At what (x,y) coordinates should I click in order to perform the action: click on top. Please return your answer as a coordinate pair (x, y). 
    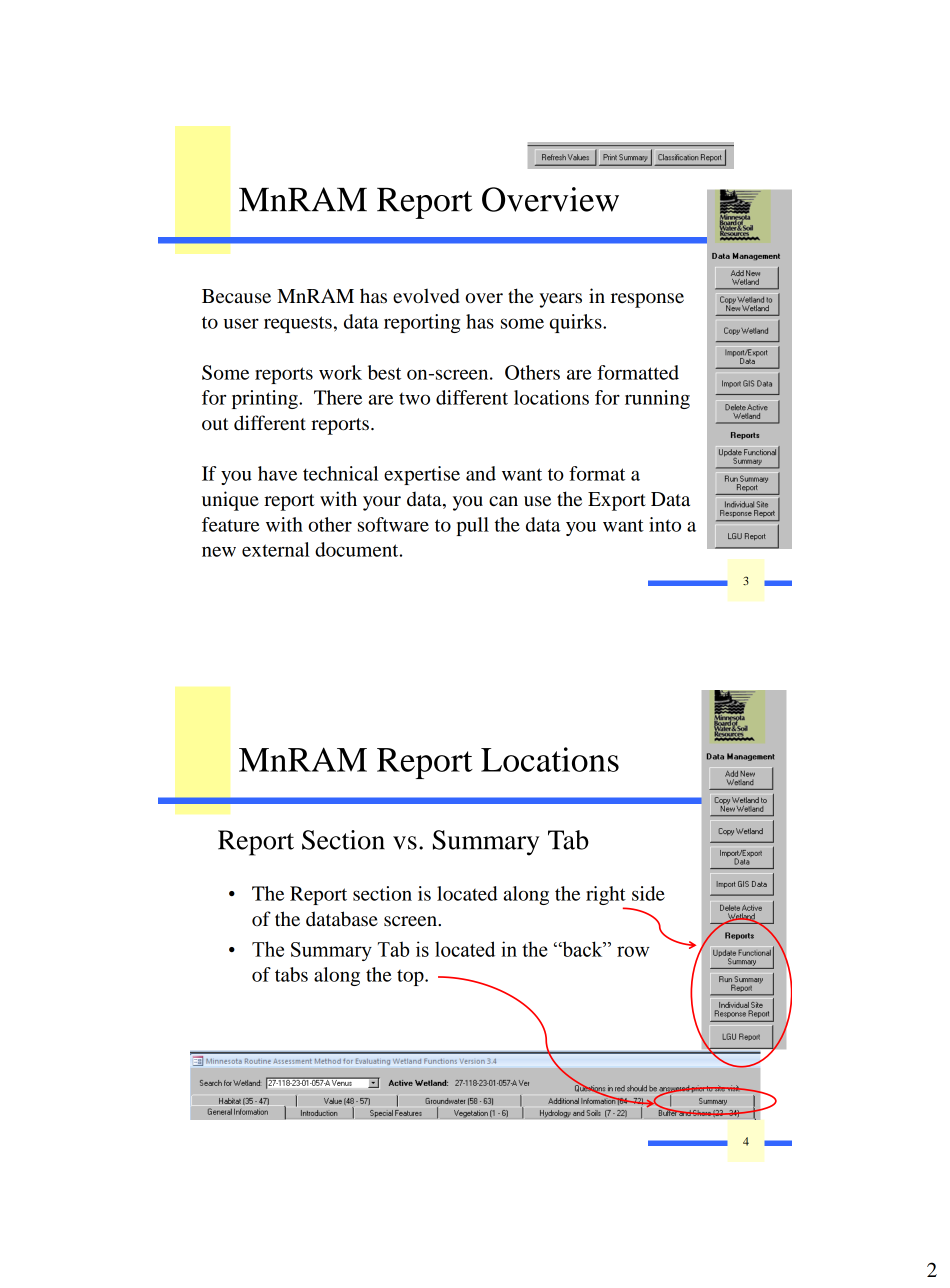
    Looking at the image, I should click on (411, 978).
